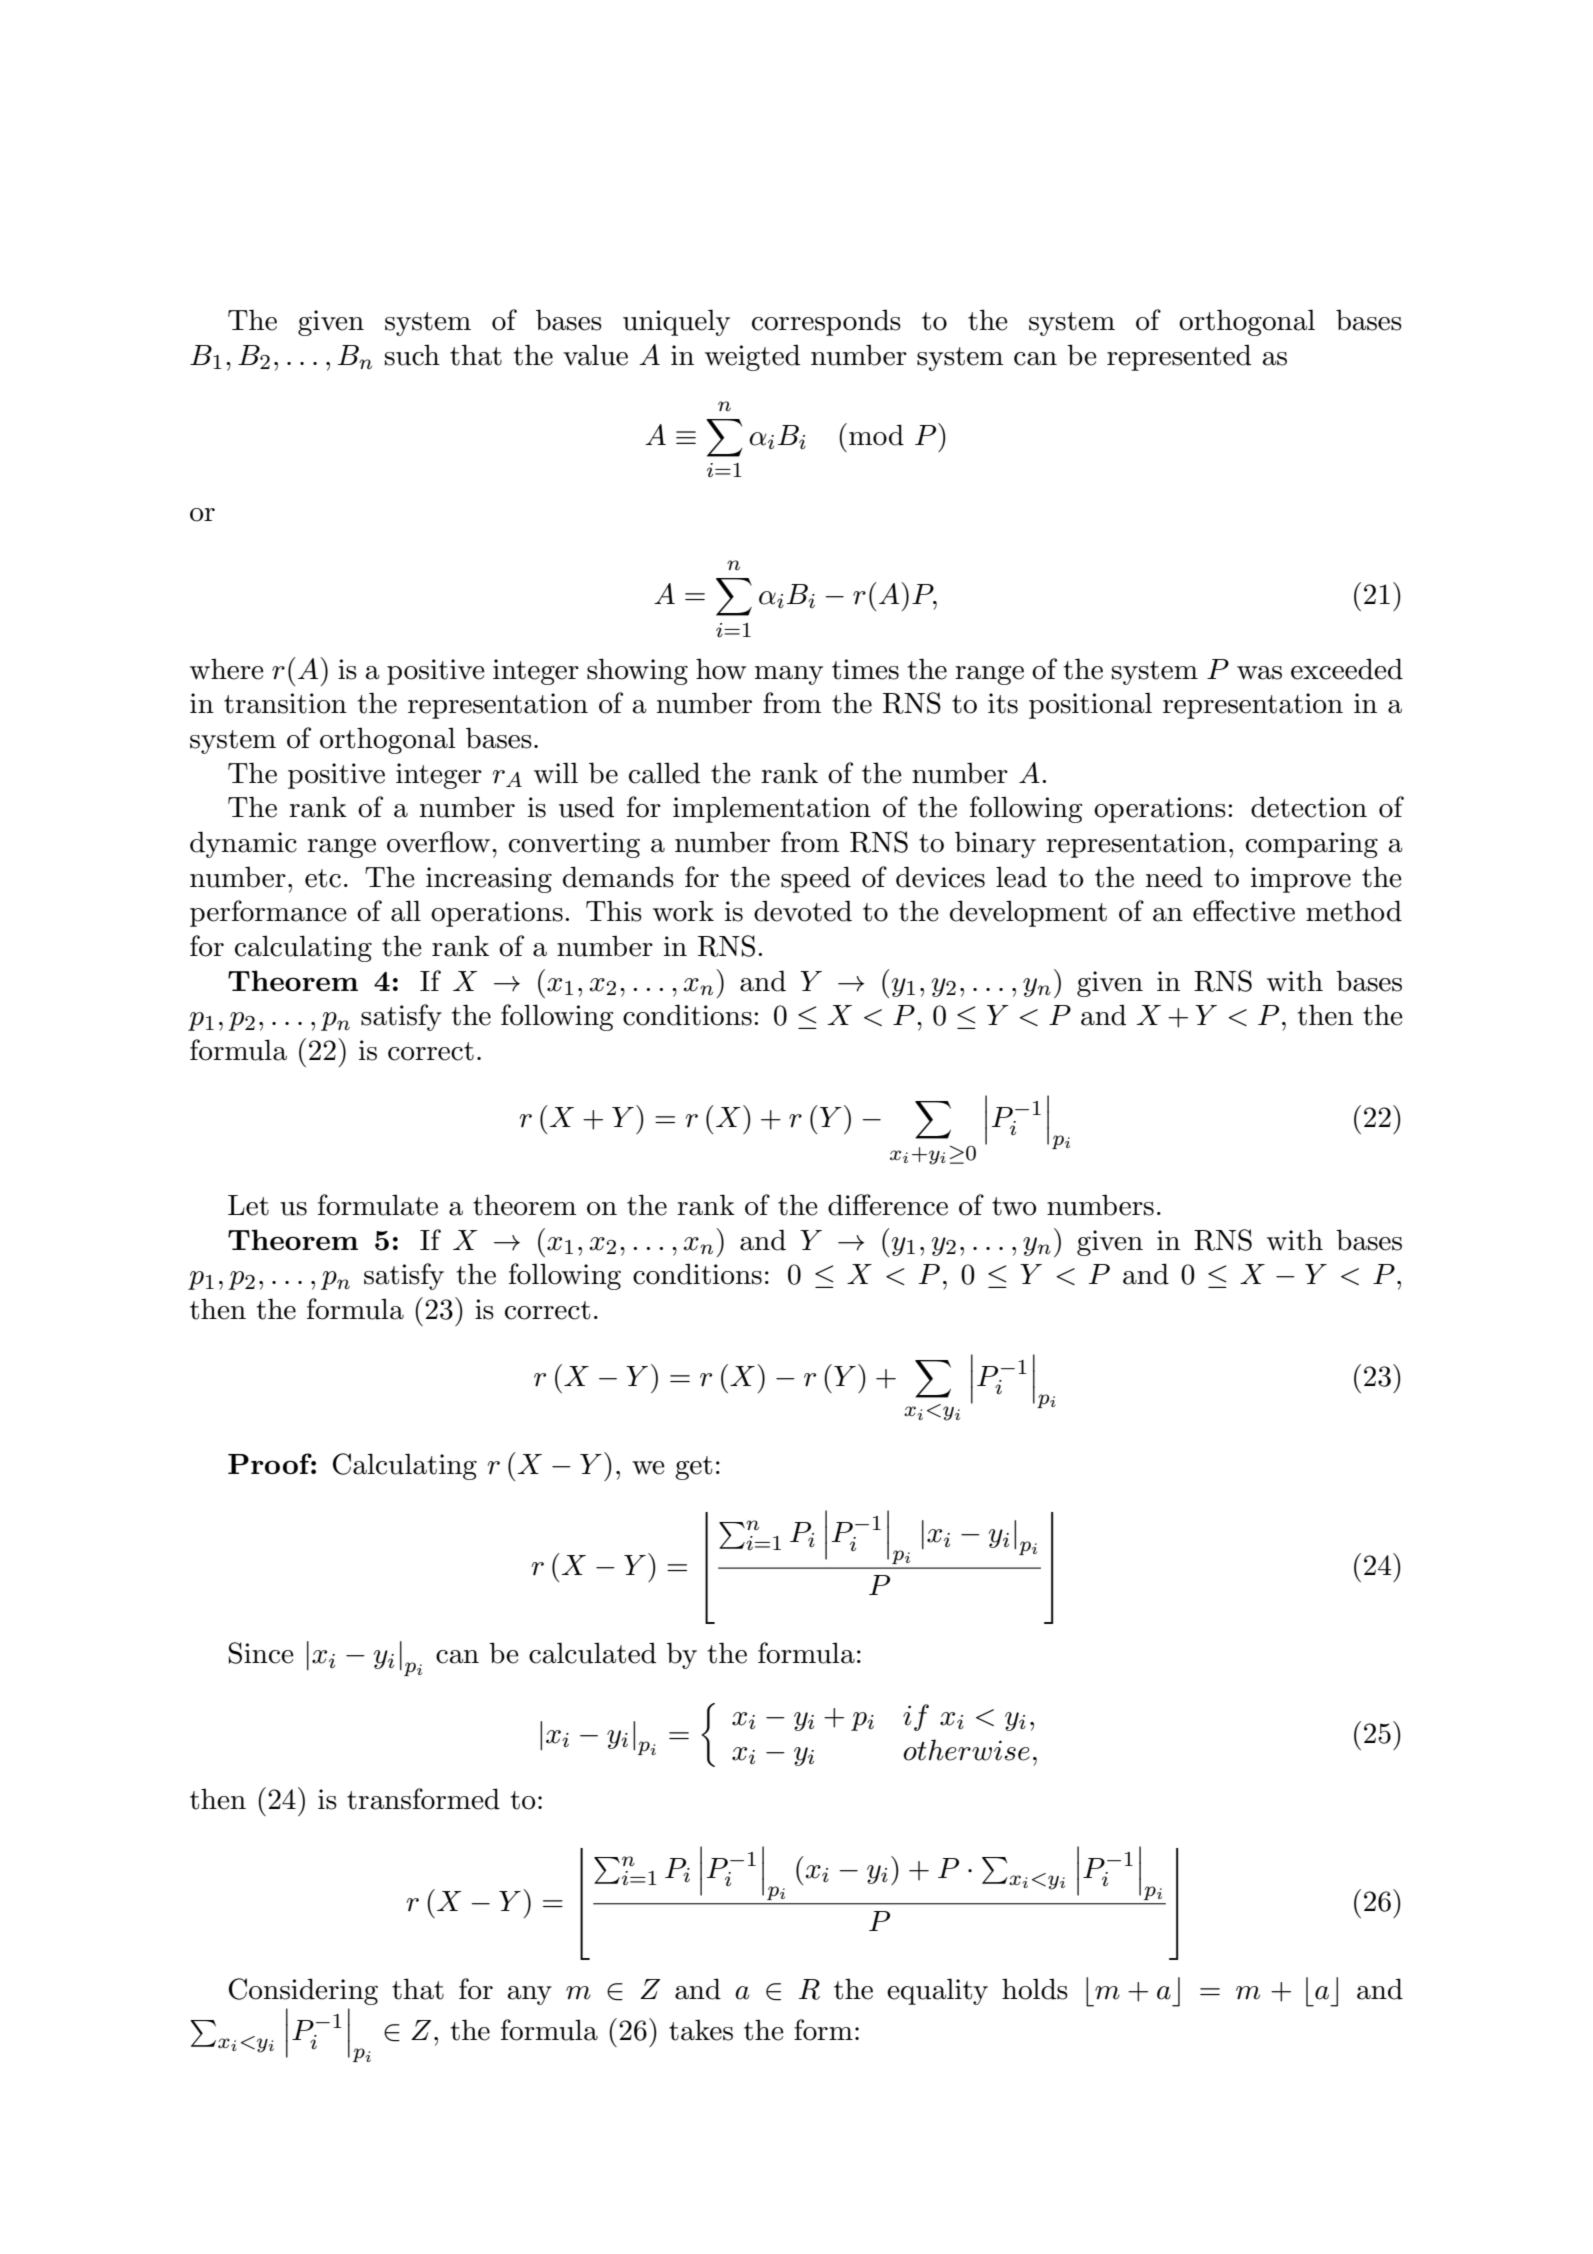 Image resolution: width=1593 pixels, height=2254 pixels. What do you see at coordinates (826, 322) in the screenshot?
I see `corresponds` at bounding box center [826, 322].
